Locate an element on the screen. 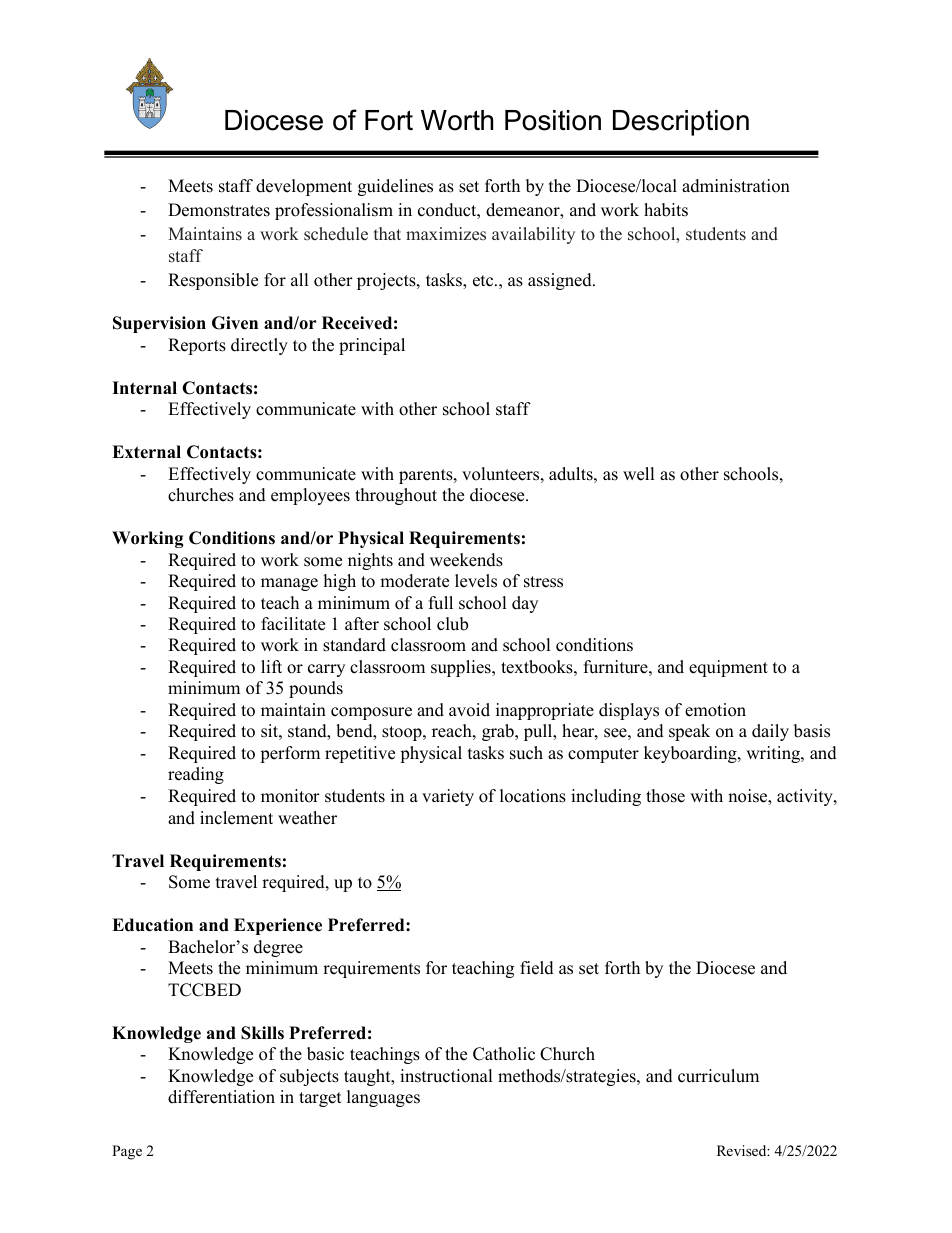 This screenshot has width=952, height=1233. club is located at coordinates (452, 624).
